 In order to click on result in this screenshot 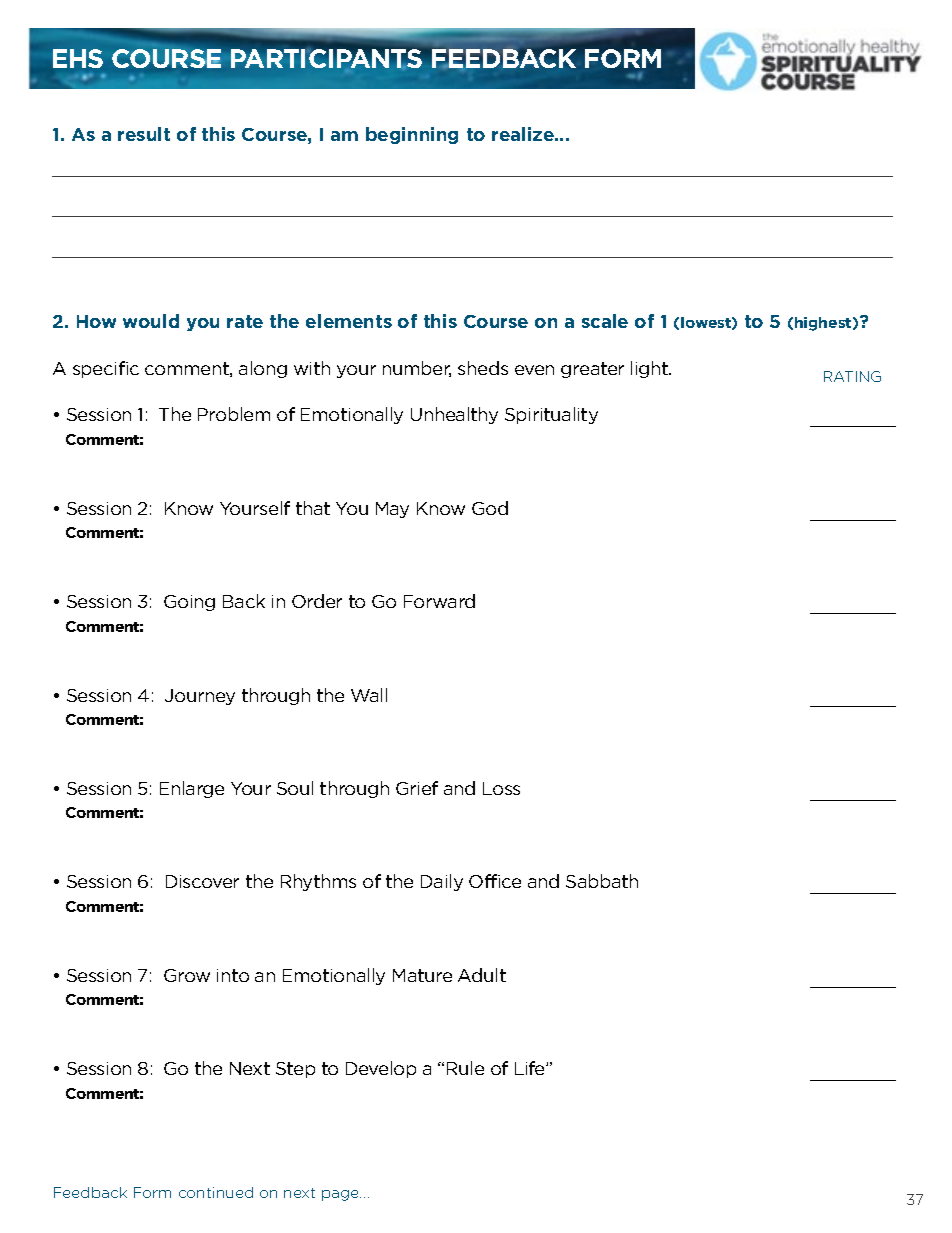, I will do `click(144, 134)`.
